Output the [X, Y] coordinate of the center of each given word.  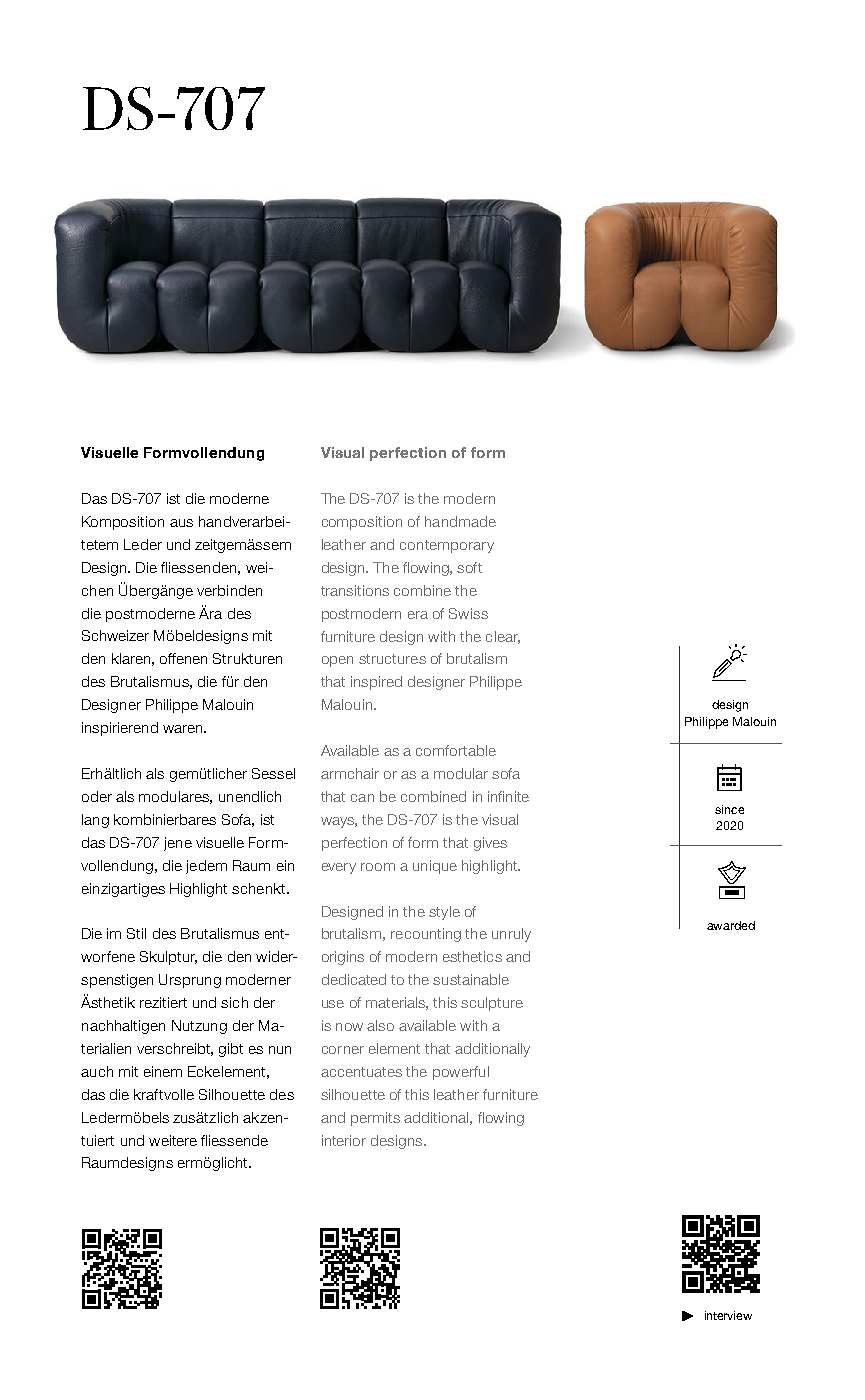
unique [435, 867]
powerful [461, 1073]
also [380, 1025]
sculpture [492, 1004]
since [729, 809]
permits [375, 1119]
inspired [376, 683]
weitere [173, 1140]
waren [184, 729]
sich [234, 1002]
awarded [731, 925]
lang [95, 821]
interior [344, 1140]
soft [469, 567]
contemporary [447, 546]
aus [181, 523]
